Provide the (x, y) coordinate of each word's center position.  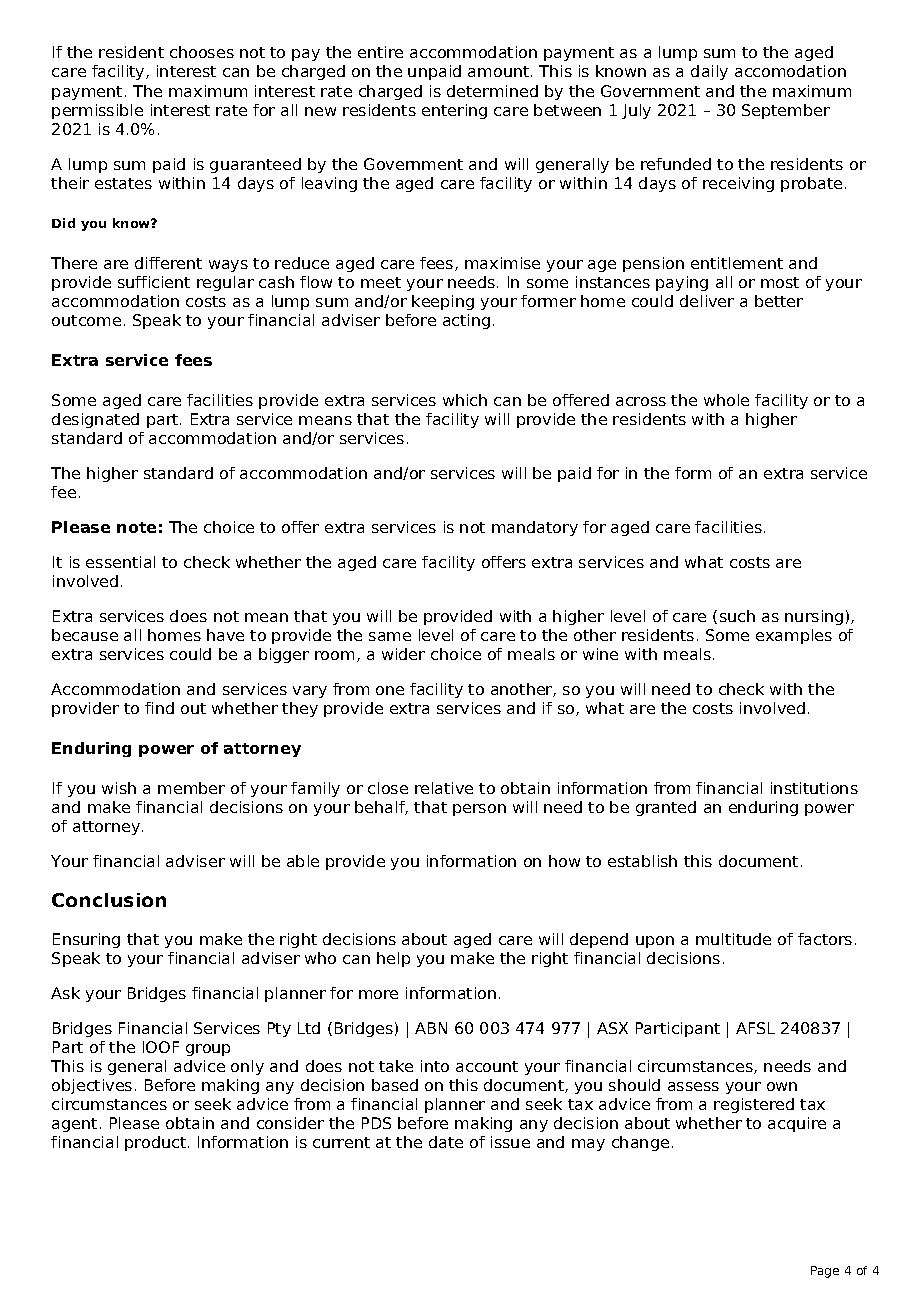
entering (454, 111)
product (157, 1143)
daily (709, 72)
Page (825, 1272)
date (446, 1142)
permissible (97, 111)
